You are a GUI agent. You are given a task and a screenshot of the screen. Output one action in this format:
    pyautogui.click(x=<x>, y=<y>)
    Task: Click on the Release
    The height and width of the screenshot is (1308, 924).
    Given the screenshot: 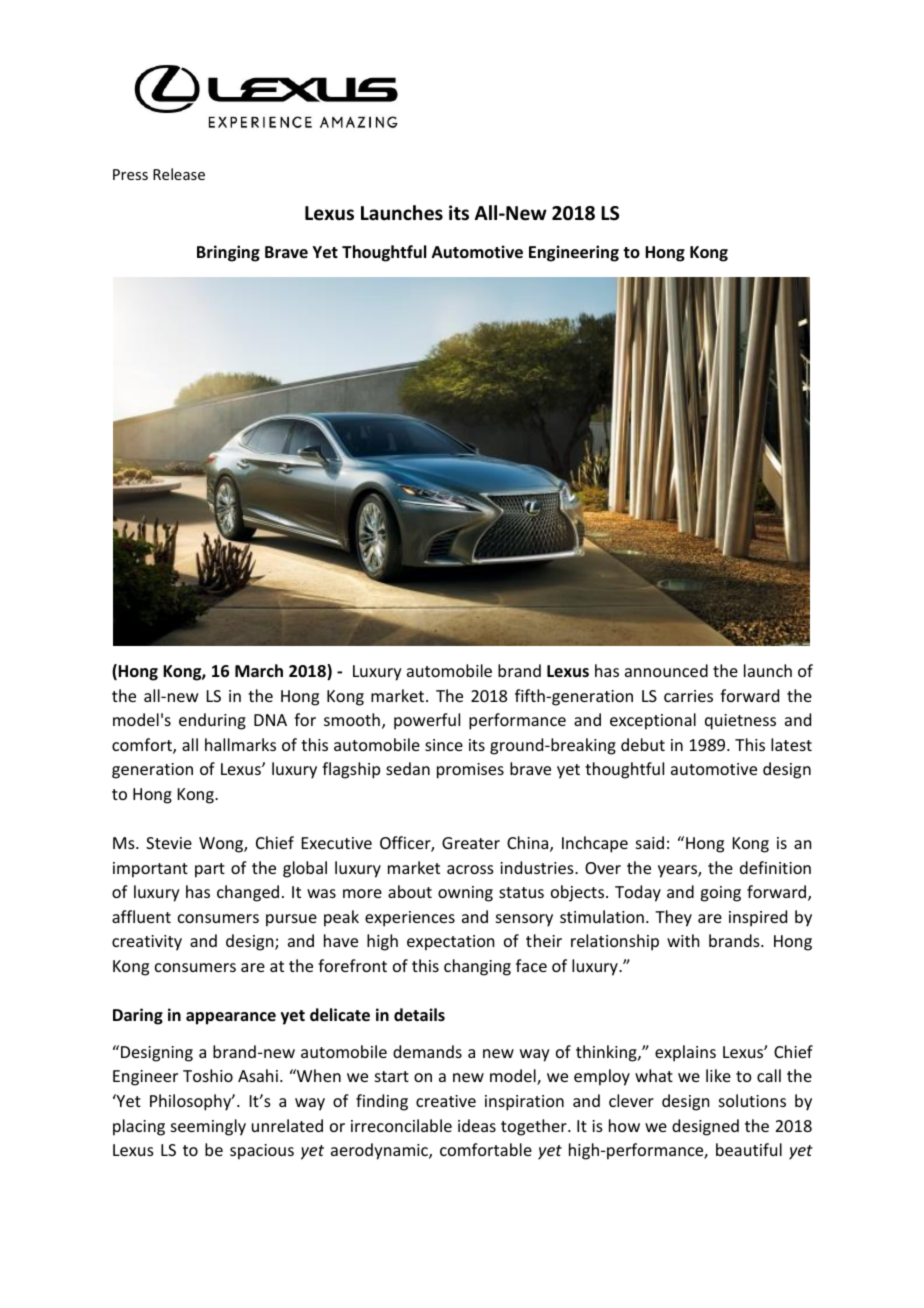 What is the action you would take?
    pyautogui.click(x=179, y=174)
